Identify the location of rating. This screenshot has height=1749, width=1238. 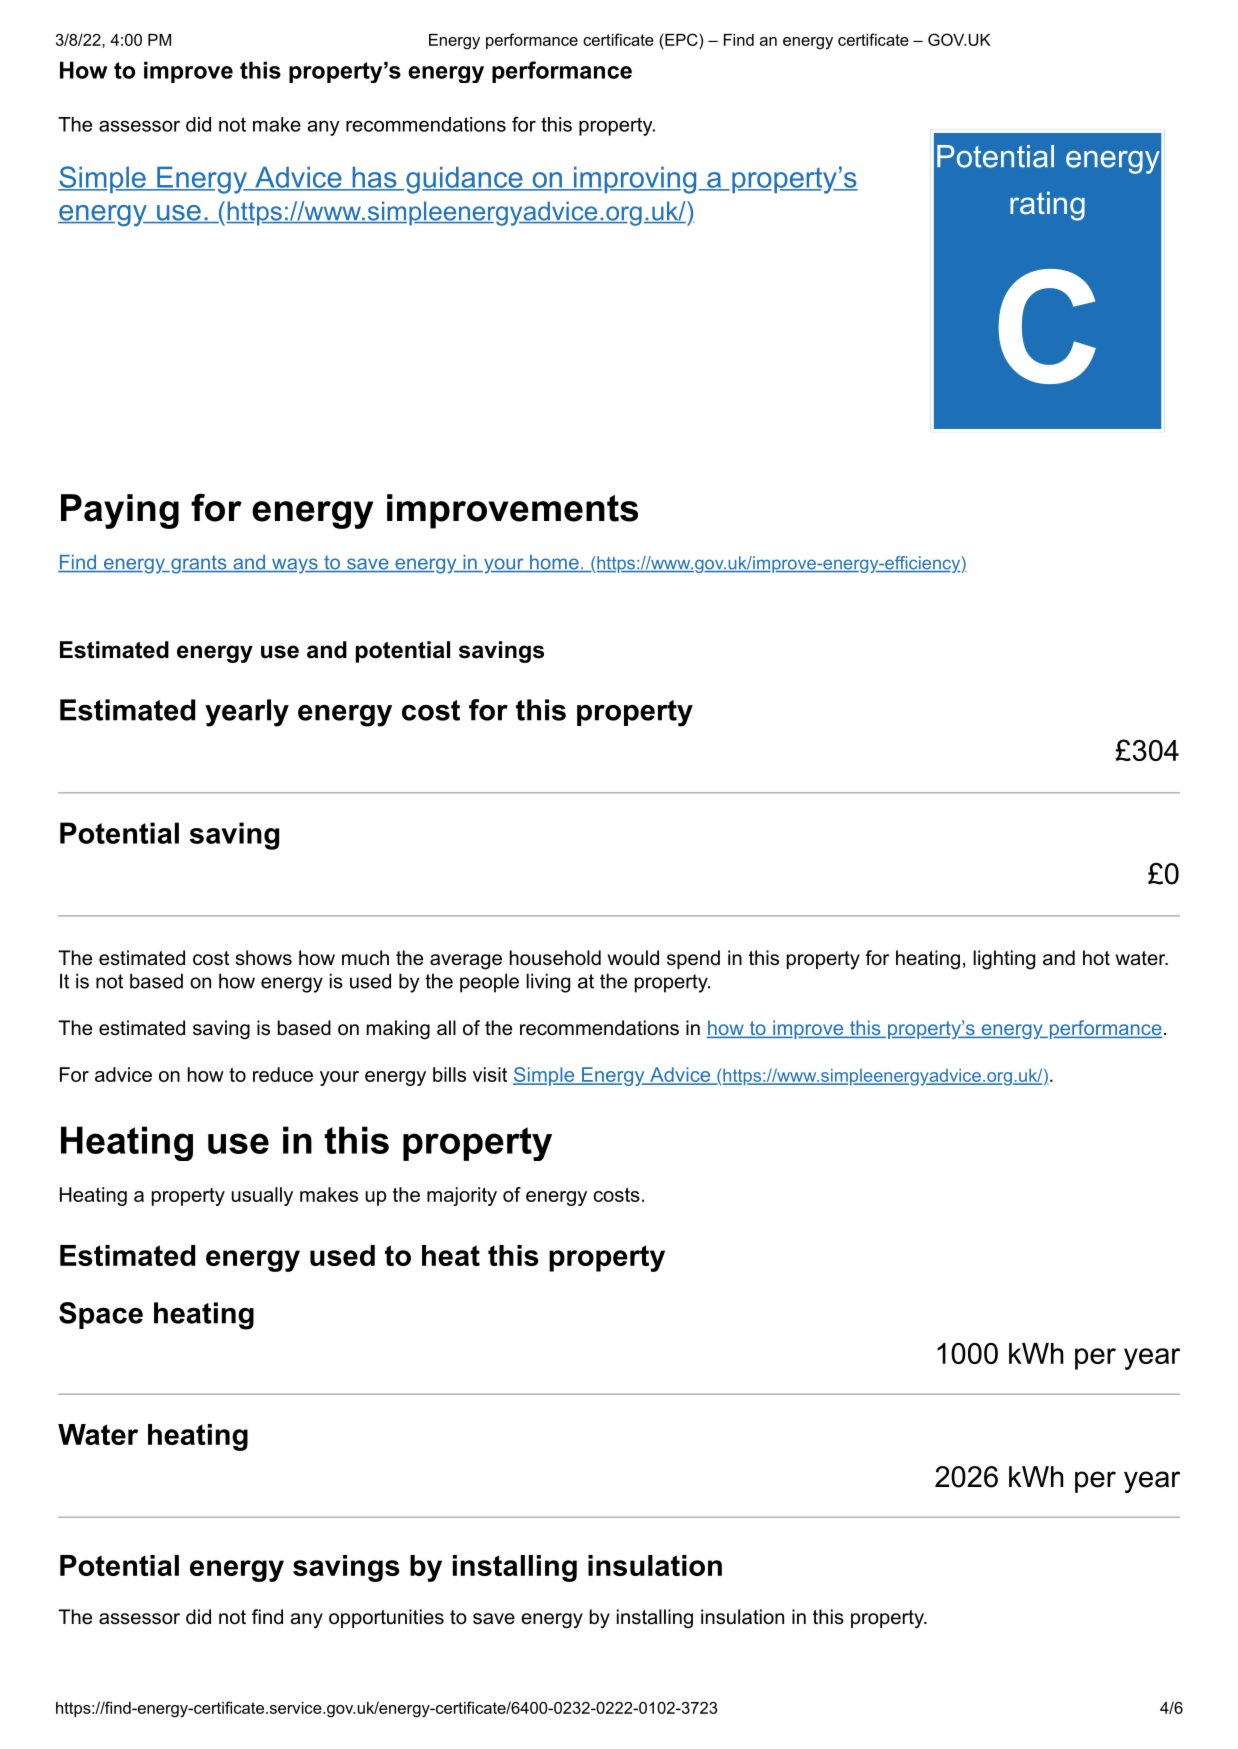
(1047, 206).
